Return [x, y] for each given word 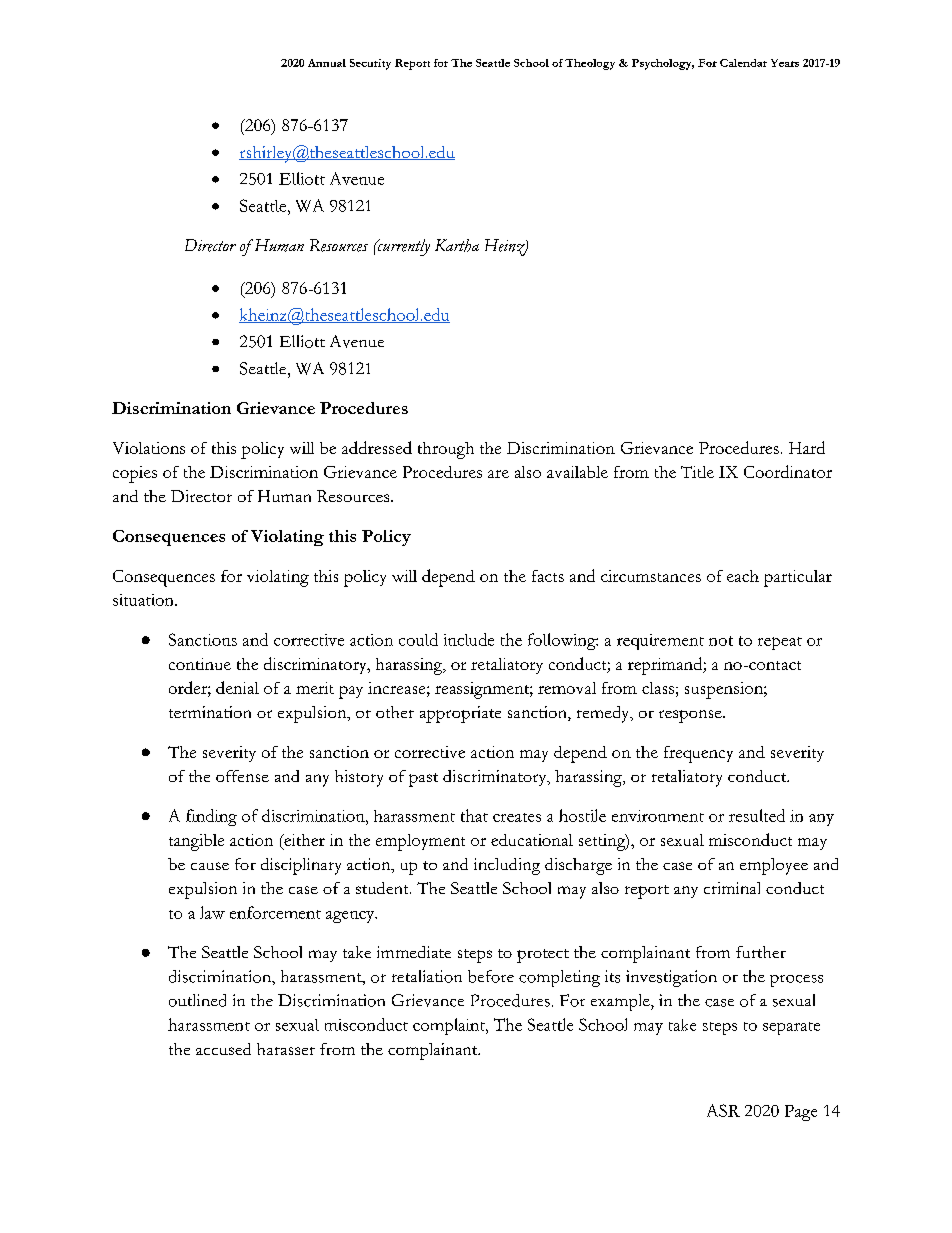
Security [370, 64]
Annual [327, 63]
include [469, 639]
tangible [196, 842]
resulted [757, 815]
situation [144, 600]
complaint [450, 1026]
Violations [149, 448]
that [474, 815]
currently [402, 247]
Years [785, 63]
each [743, 576]
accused [223, 1049]
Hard [807, 447]
